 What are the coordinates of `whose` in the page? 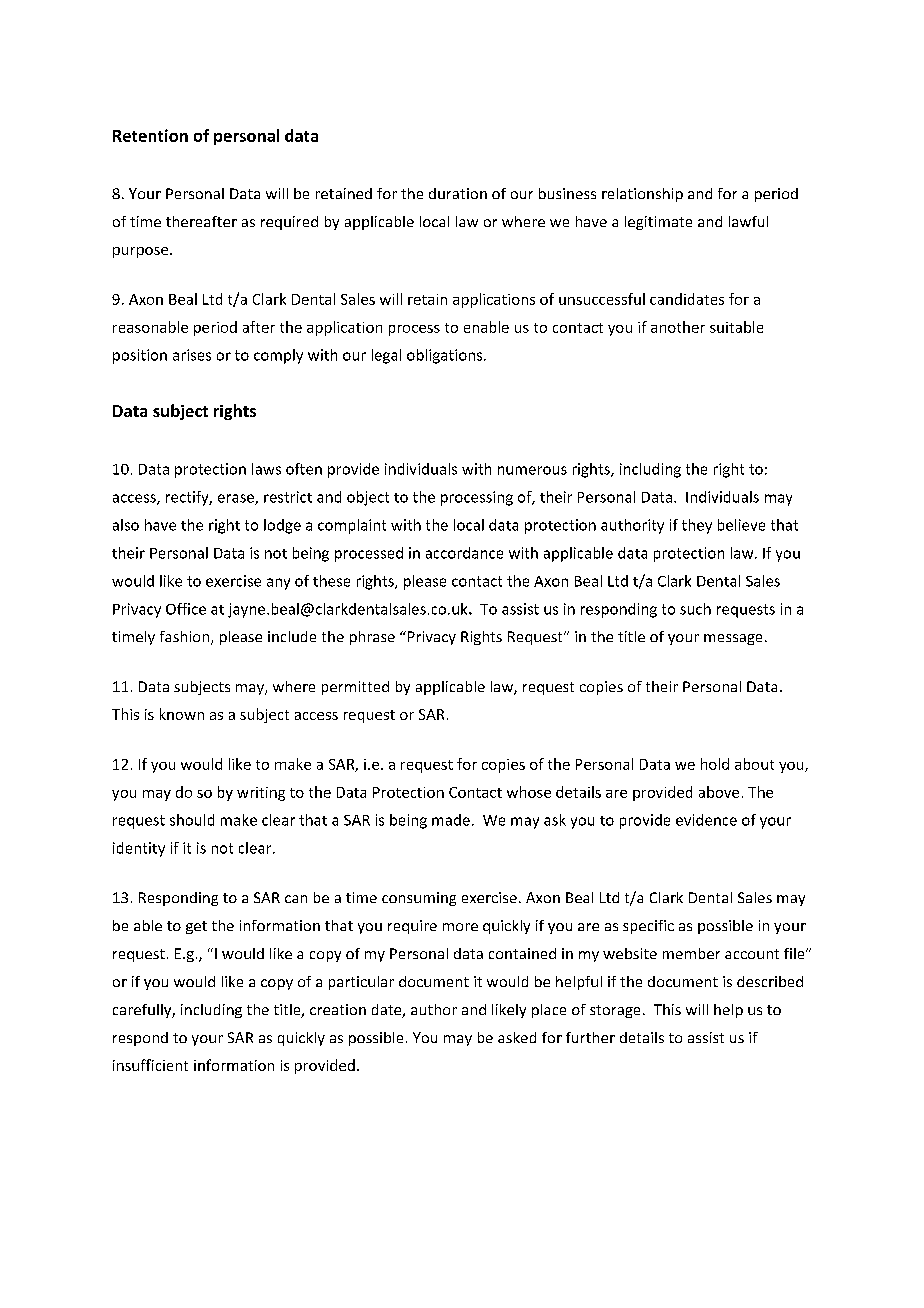 It's located at (529, 792).
